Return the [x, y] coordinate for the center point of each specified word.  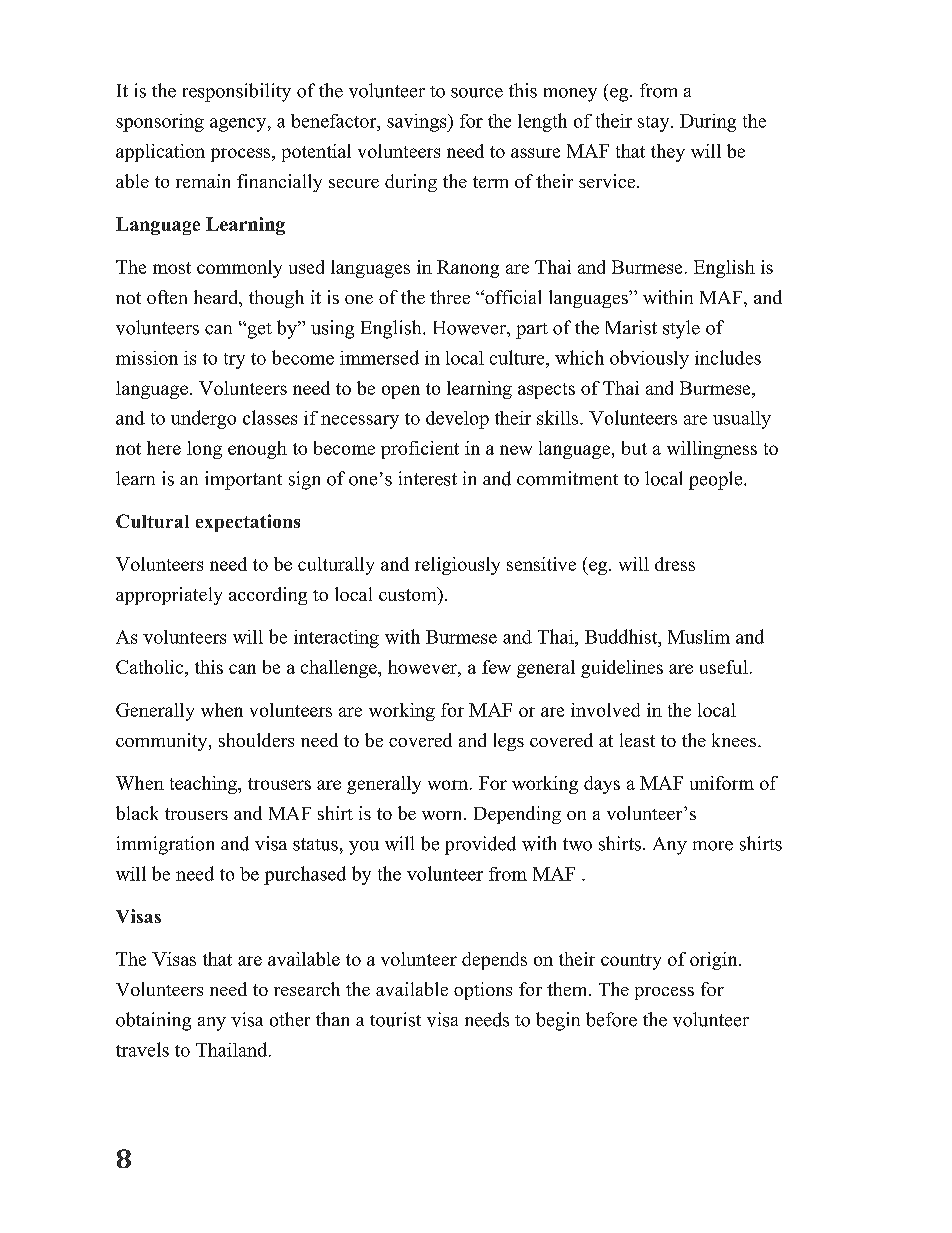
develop [457, 420]
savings [418, 123]
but [634, 448]
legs [509, 742]
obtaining [153, 1021]
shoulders [256, 740]
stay [655, 124]
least [637, 740]
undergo [203, 419]
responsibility [237, 92]
